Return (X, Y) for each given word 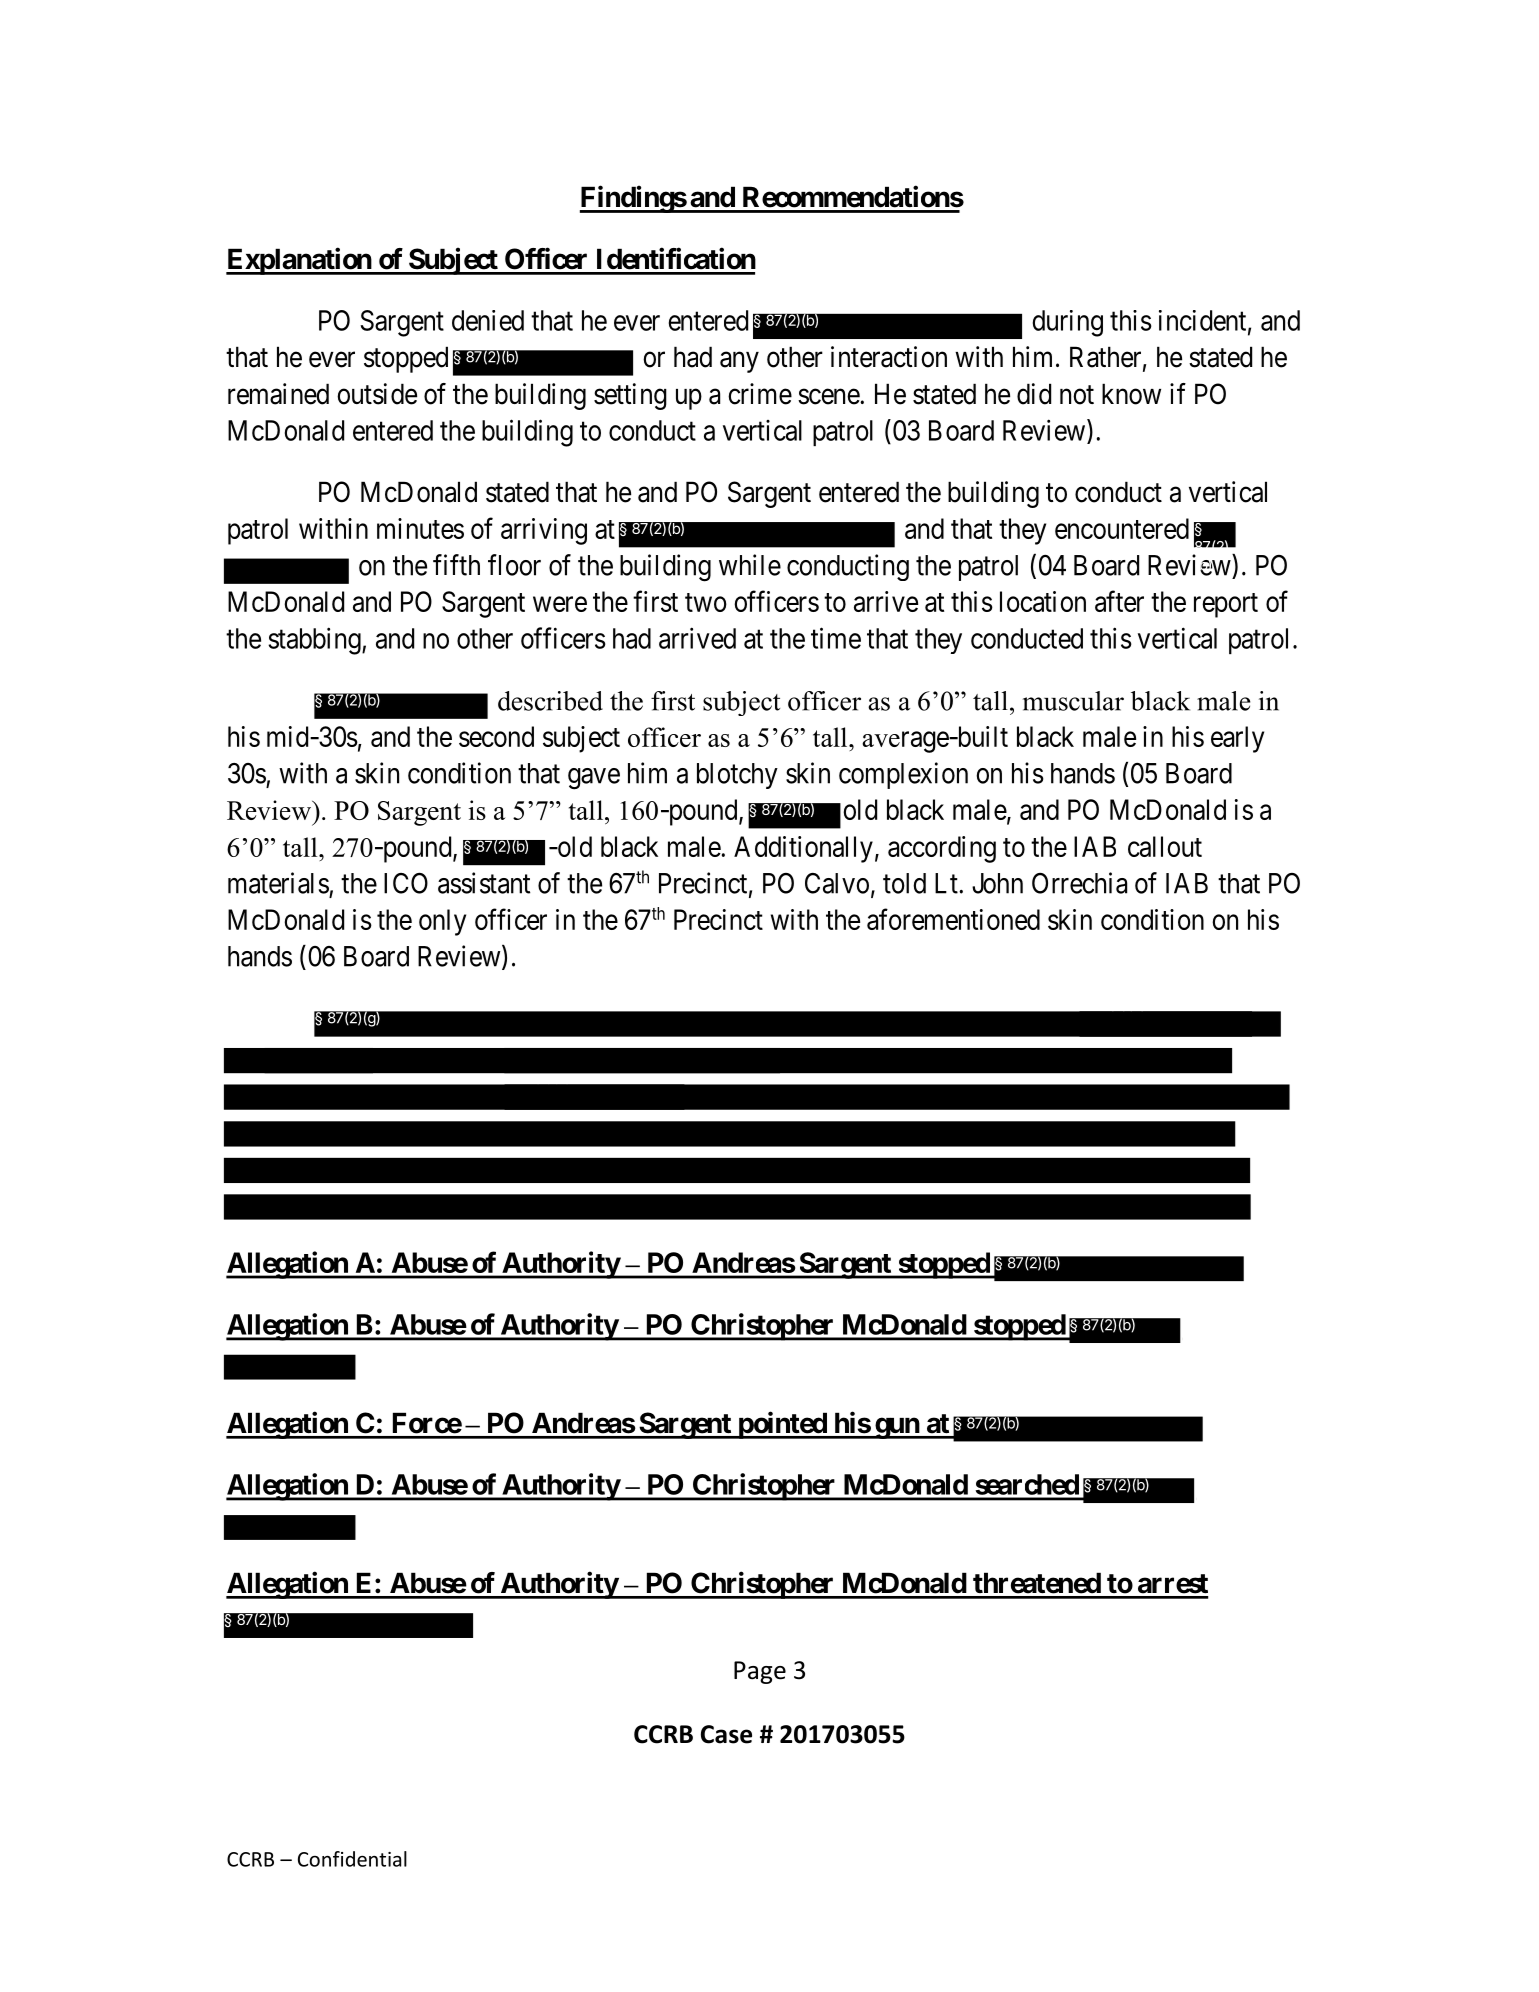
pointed (782, 1425)
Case (726, 1734)
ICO (406, 883)
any (739, 362)
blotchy (737, 776)
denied (488, 320)
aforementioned (953, 919)
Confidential (352, 1859)
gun (897, 1428)
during (1068, 323)
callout (1165, 846)
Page (760, 1672)
